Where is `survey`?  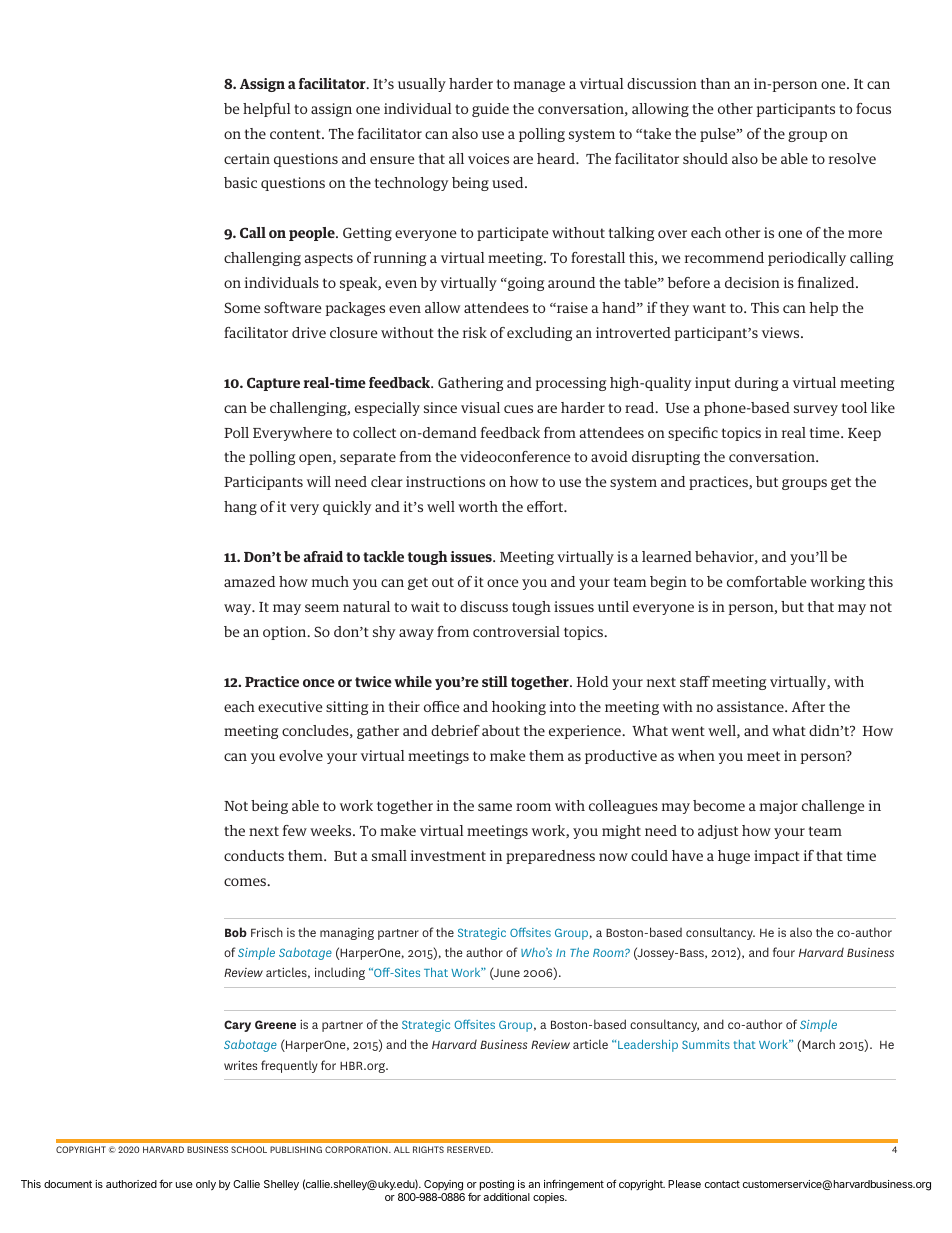 survey is located at coordinates (816, 410).
